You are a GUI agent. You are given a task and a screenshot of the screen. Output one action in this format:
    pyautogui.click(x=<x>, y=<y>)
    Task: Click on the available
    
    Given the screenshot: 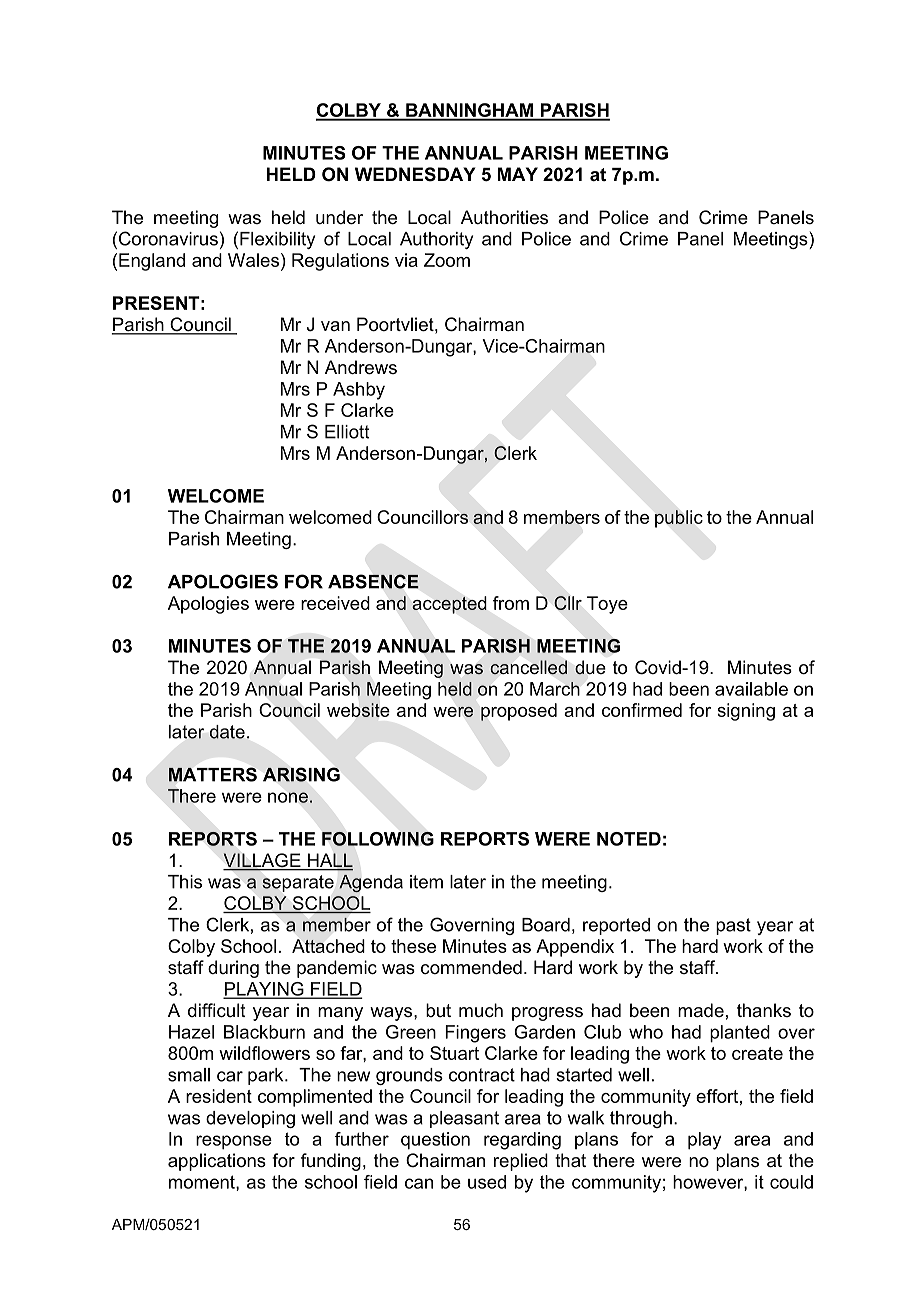 What is the action you would take?
    pyautogui.click(x=751, y=689)
